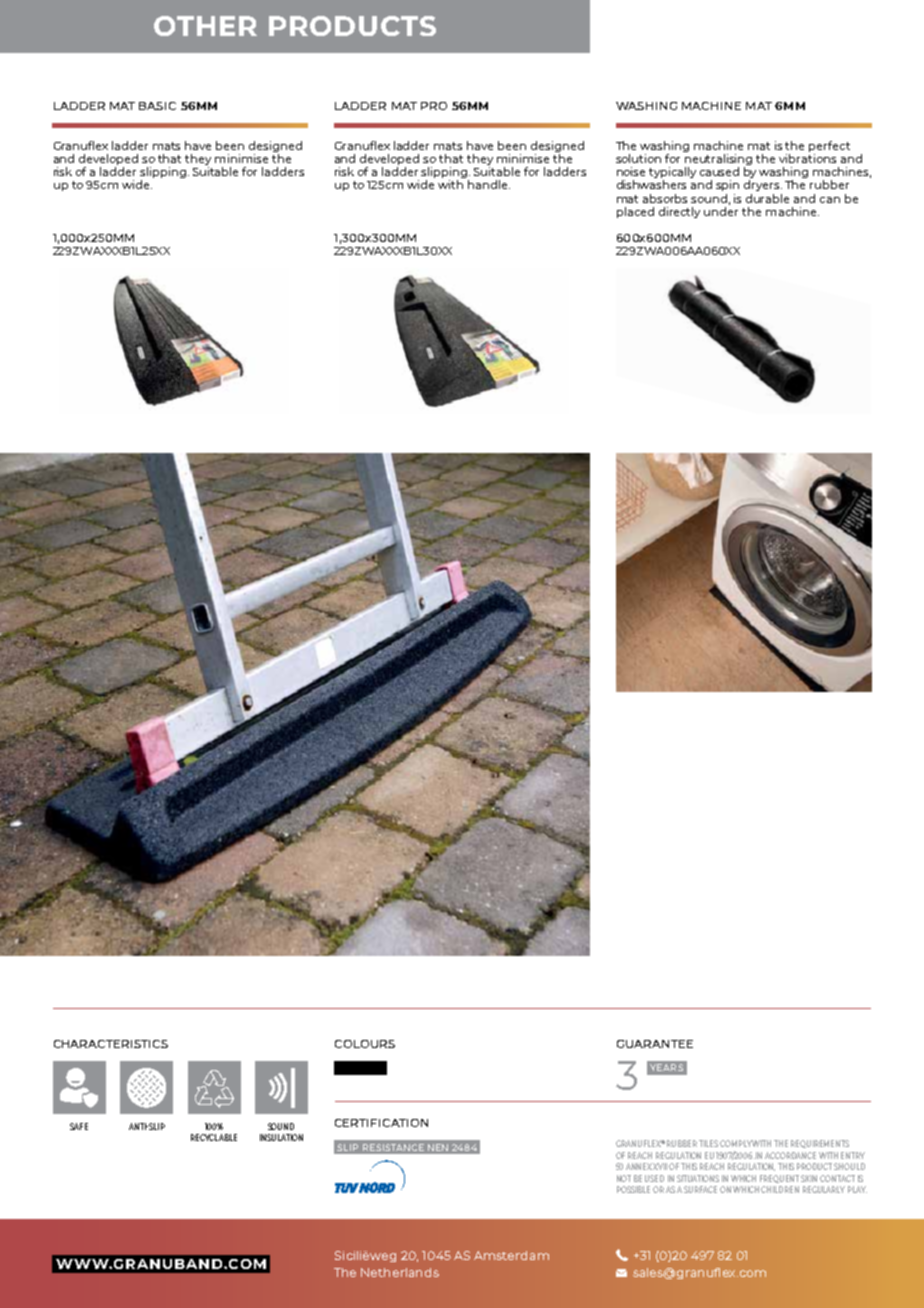 Image resolution: width=924 pixels, height=1308 pixels. What do you see at coordinates (111, 1044) in the page?
I see `CHARACTERISTICS` at bounding box center [111, 1044].
